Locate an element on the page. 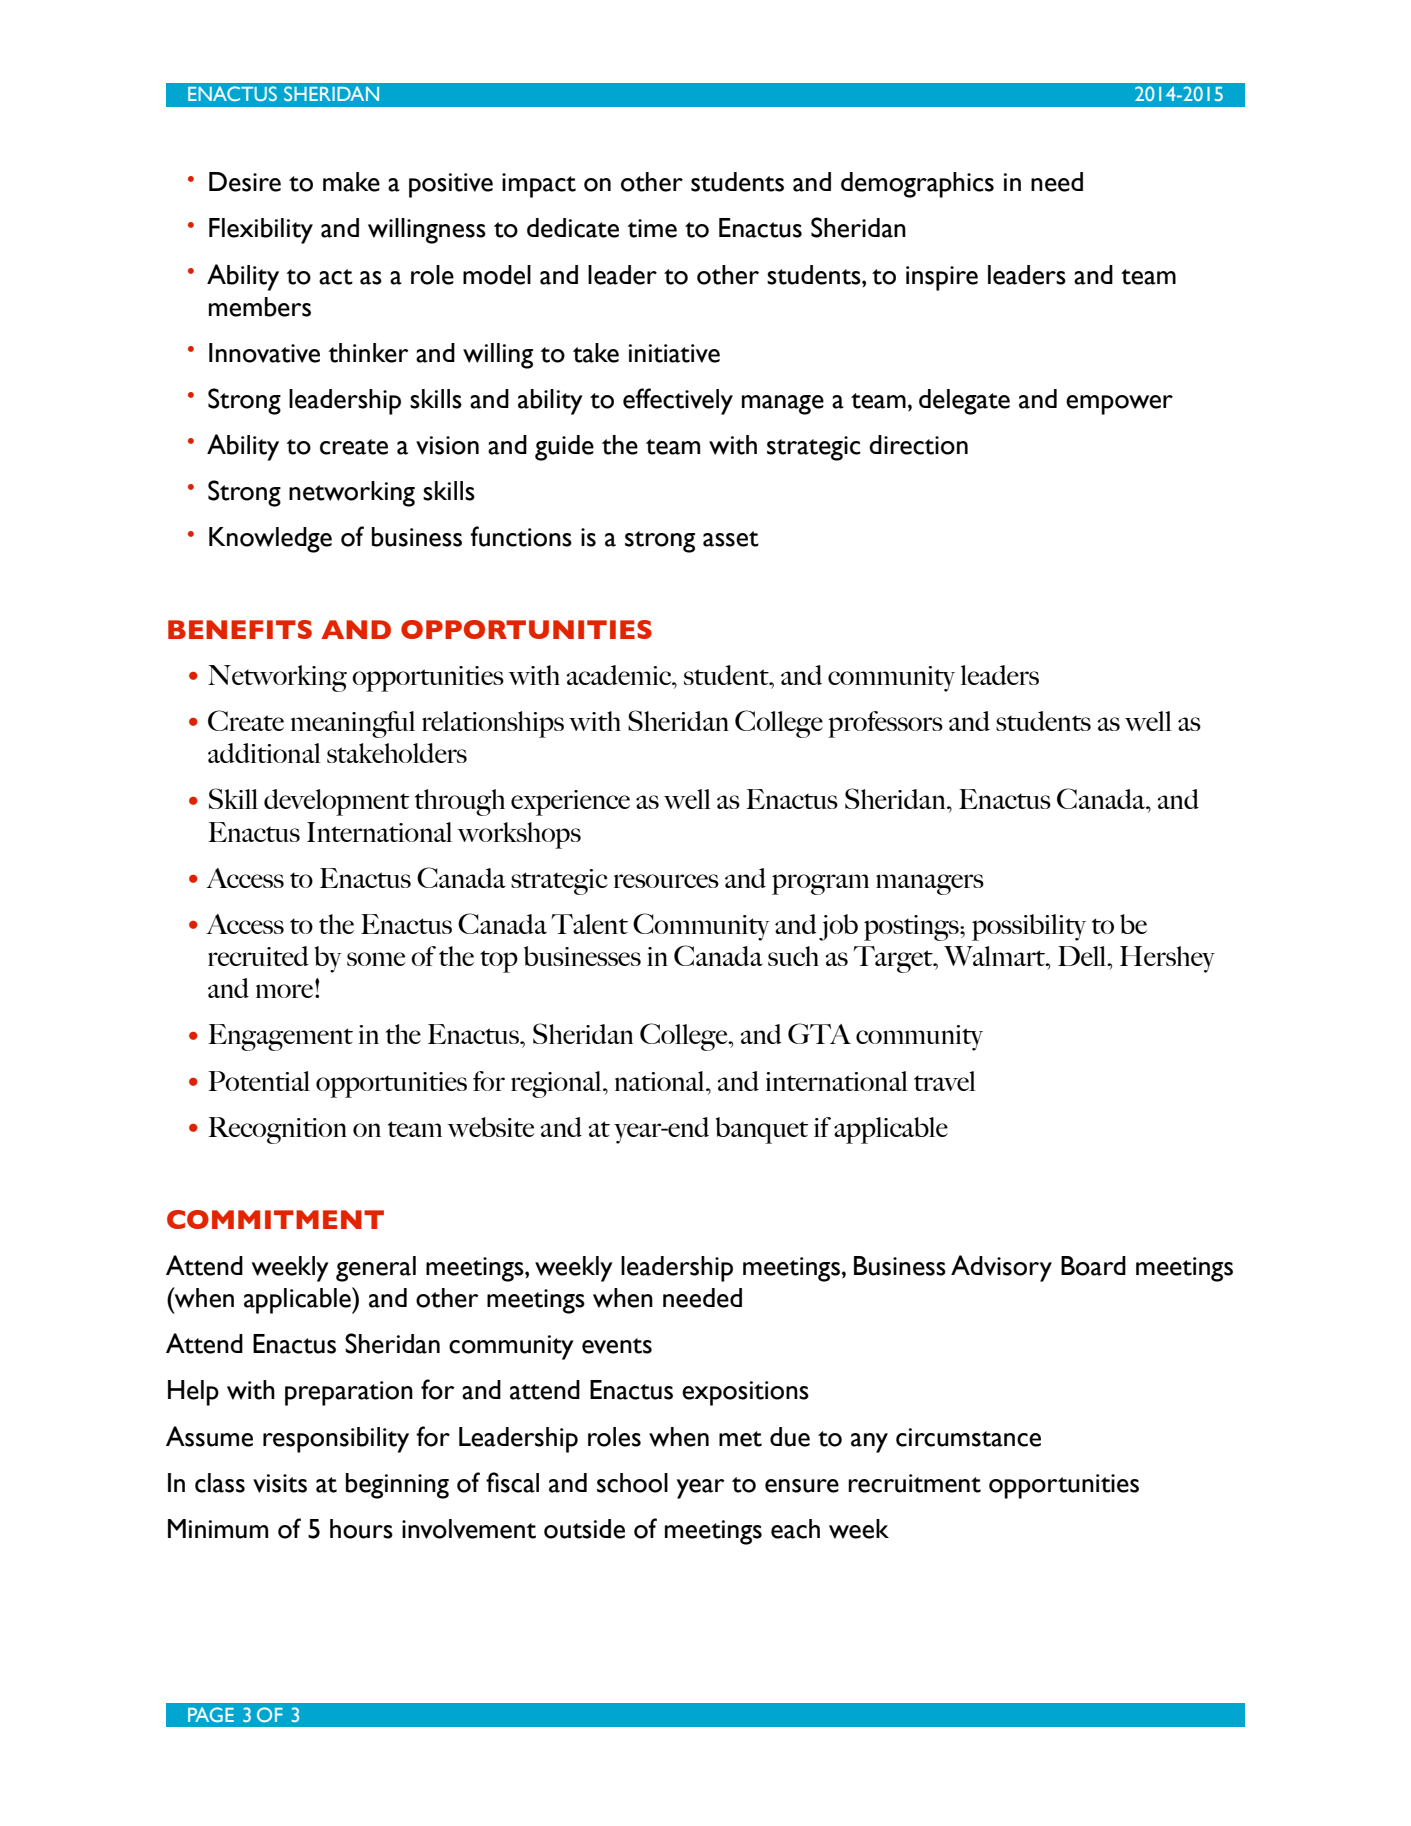  expositions is located at coordinates (745, 1393).
